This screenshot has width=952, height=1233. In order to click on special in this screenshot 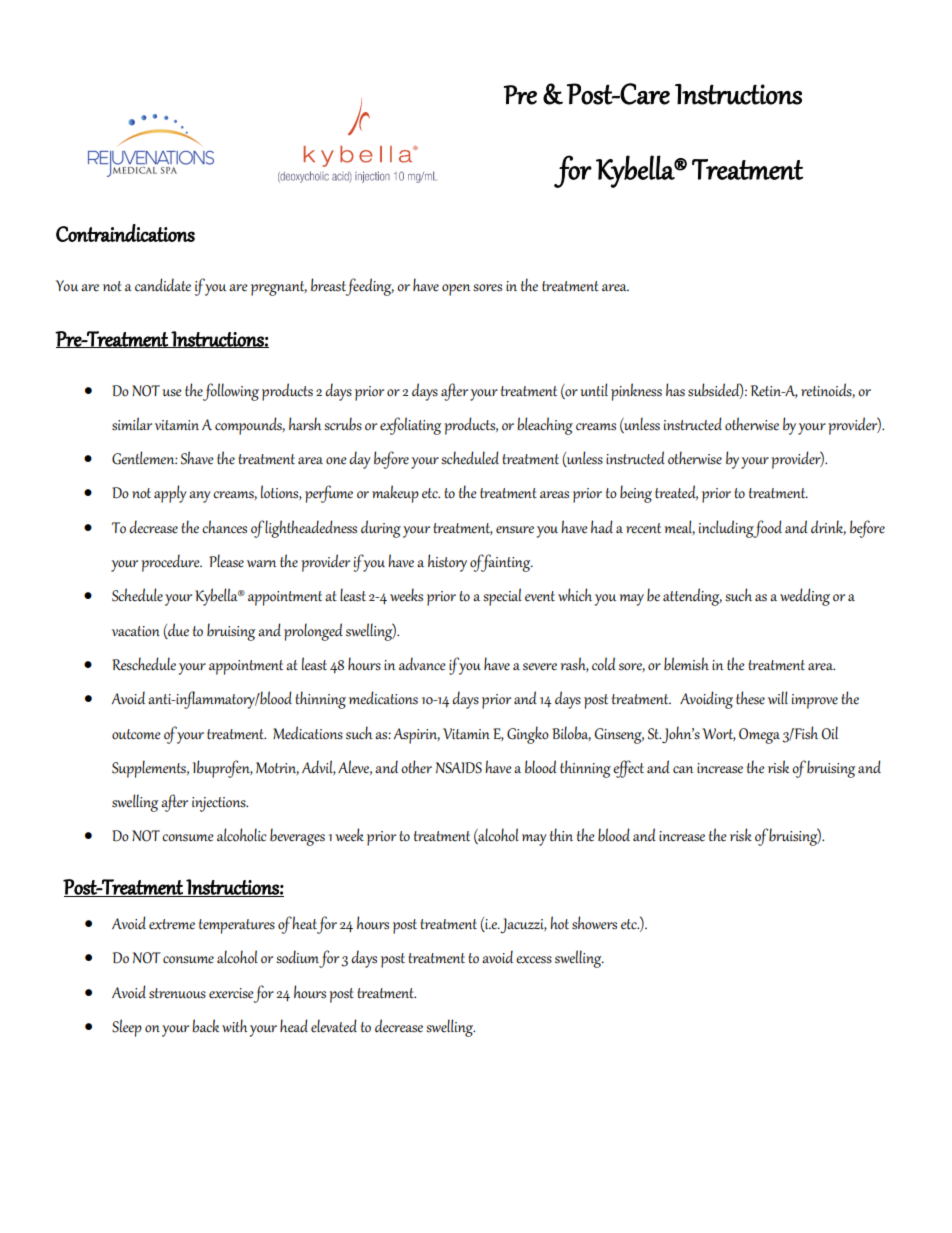, I will do `click(502, 597)`.
